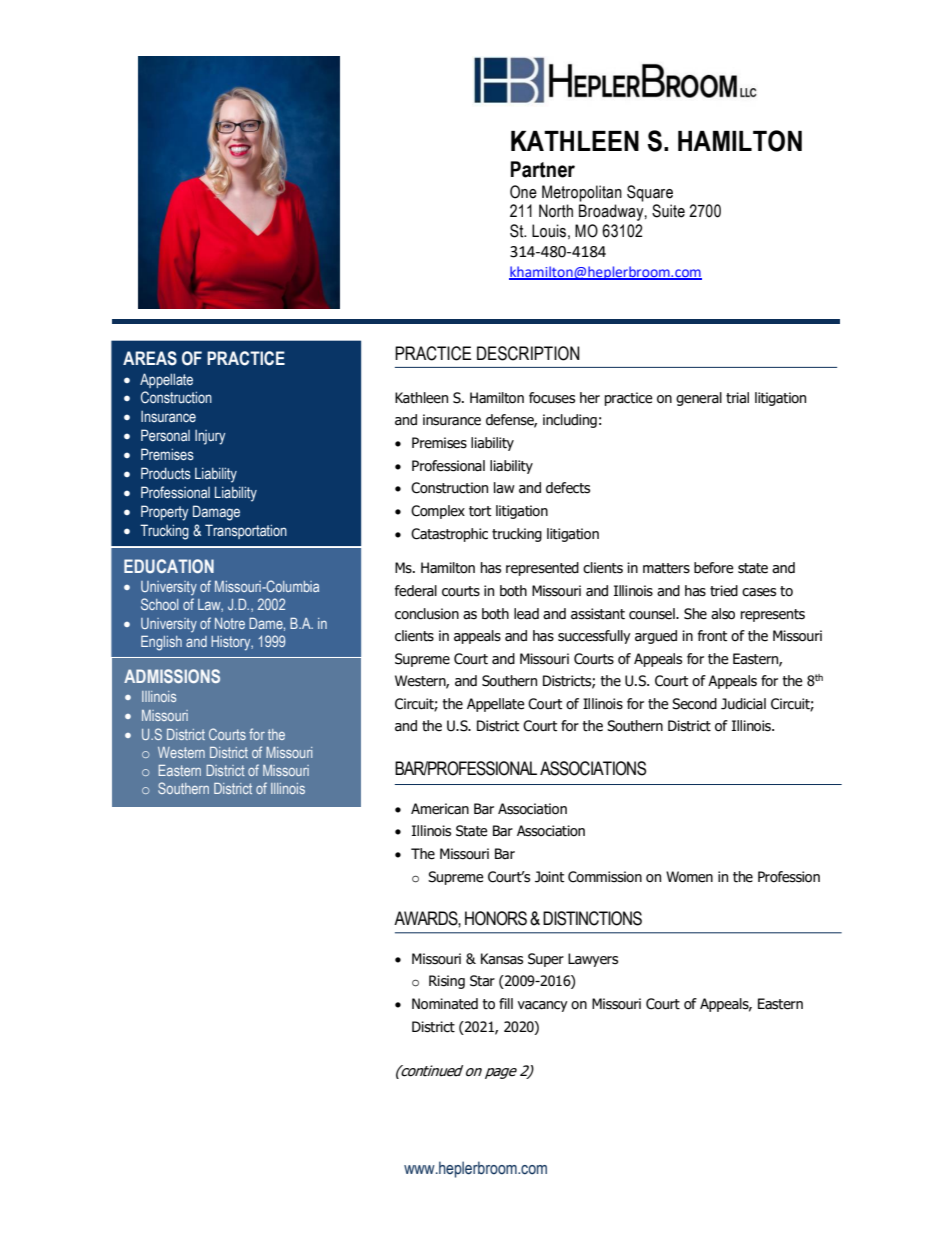  I want to click on ADMISSIONS, so click(172, 676).
